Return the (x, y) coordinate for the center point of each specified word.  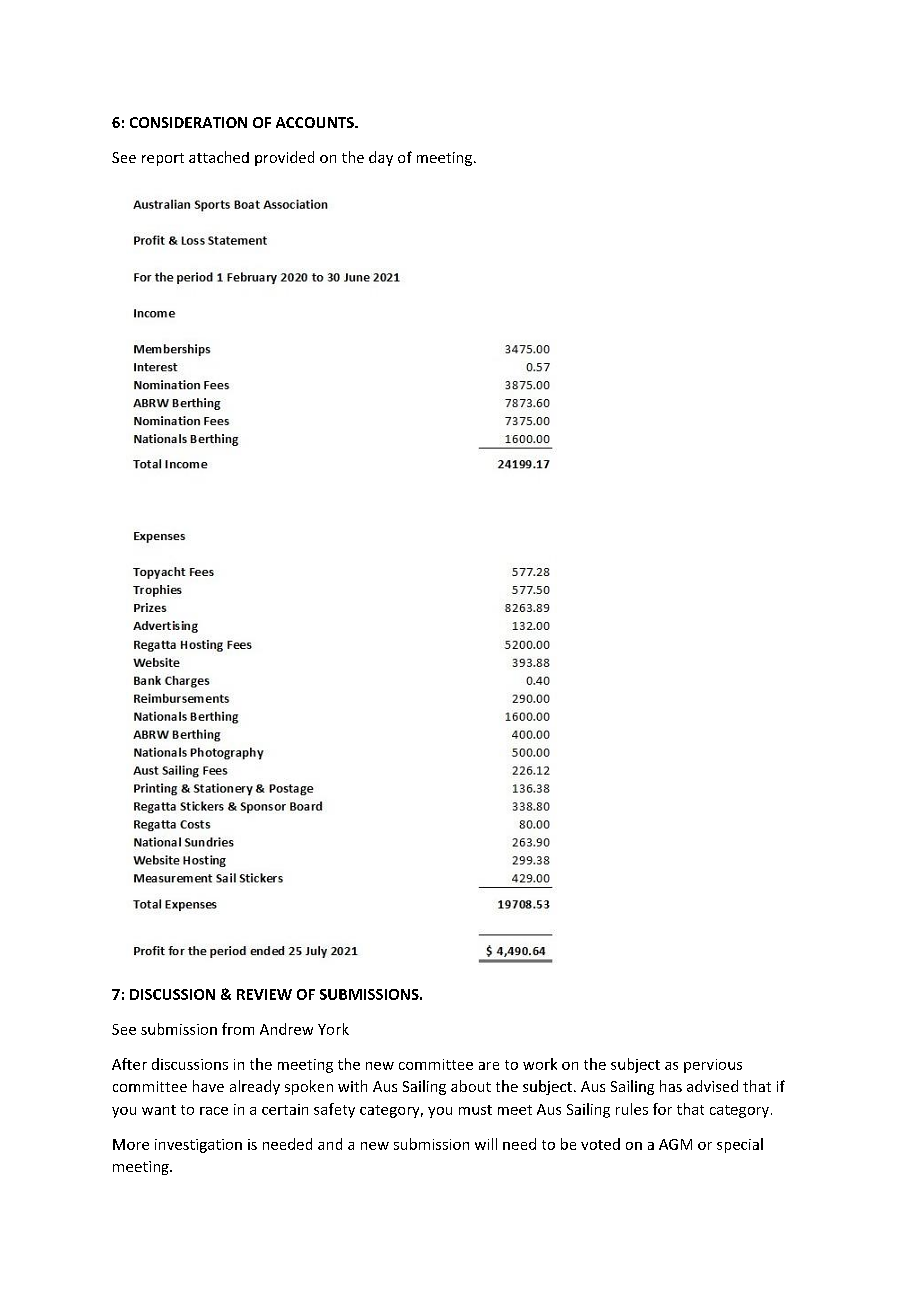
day (381, 158)
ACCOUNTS (316, 122)
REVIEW (264, 994)
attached (219, 157)
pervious (713, 1066)
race (214, 1111)
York (333, 1029)
